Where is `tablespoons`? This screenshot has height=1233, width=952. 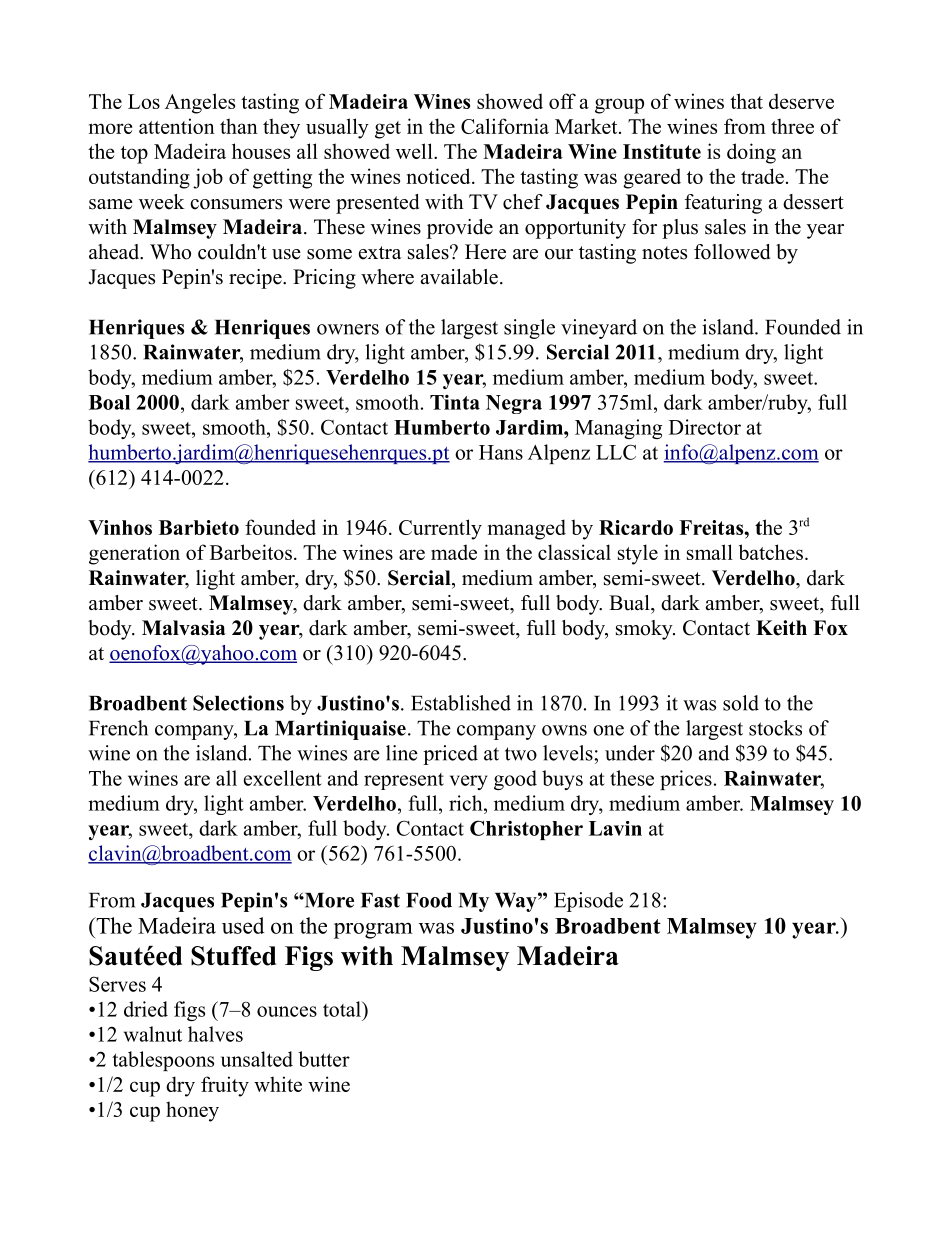
tablespoons is located at coordinates (163, 1061).
